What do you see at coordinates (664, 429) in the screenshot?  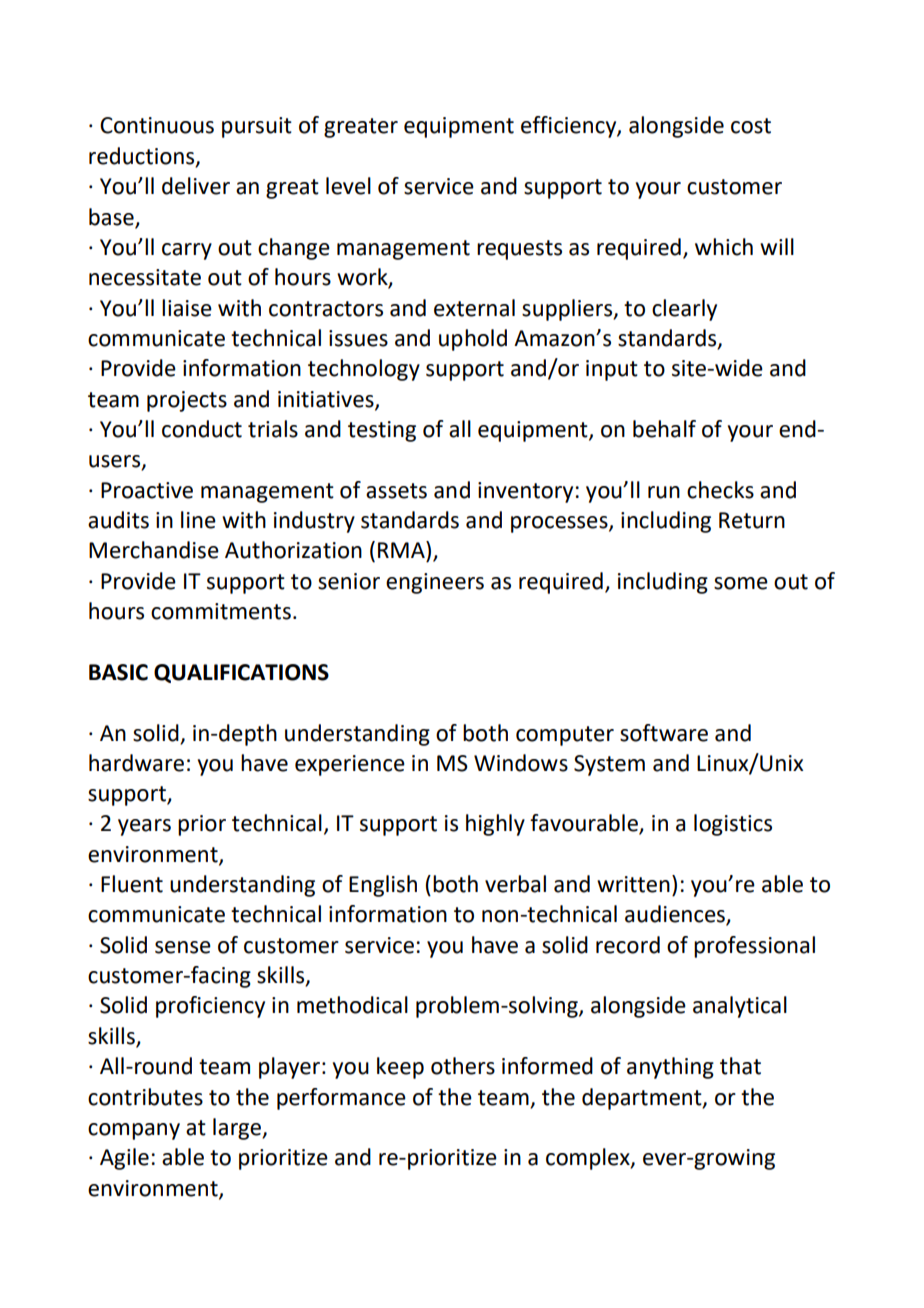 I see `behalf` at bounding box center [664, 429].
